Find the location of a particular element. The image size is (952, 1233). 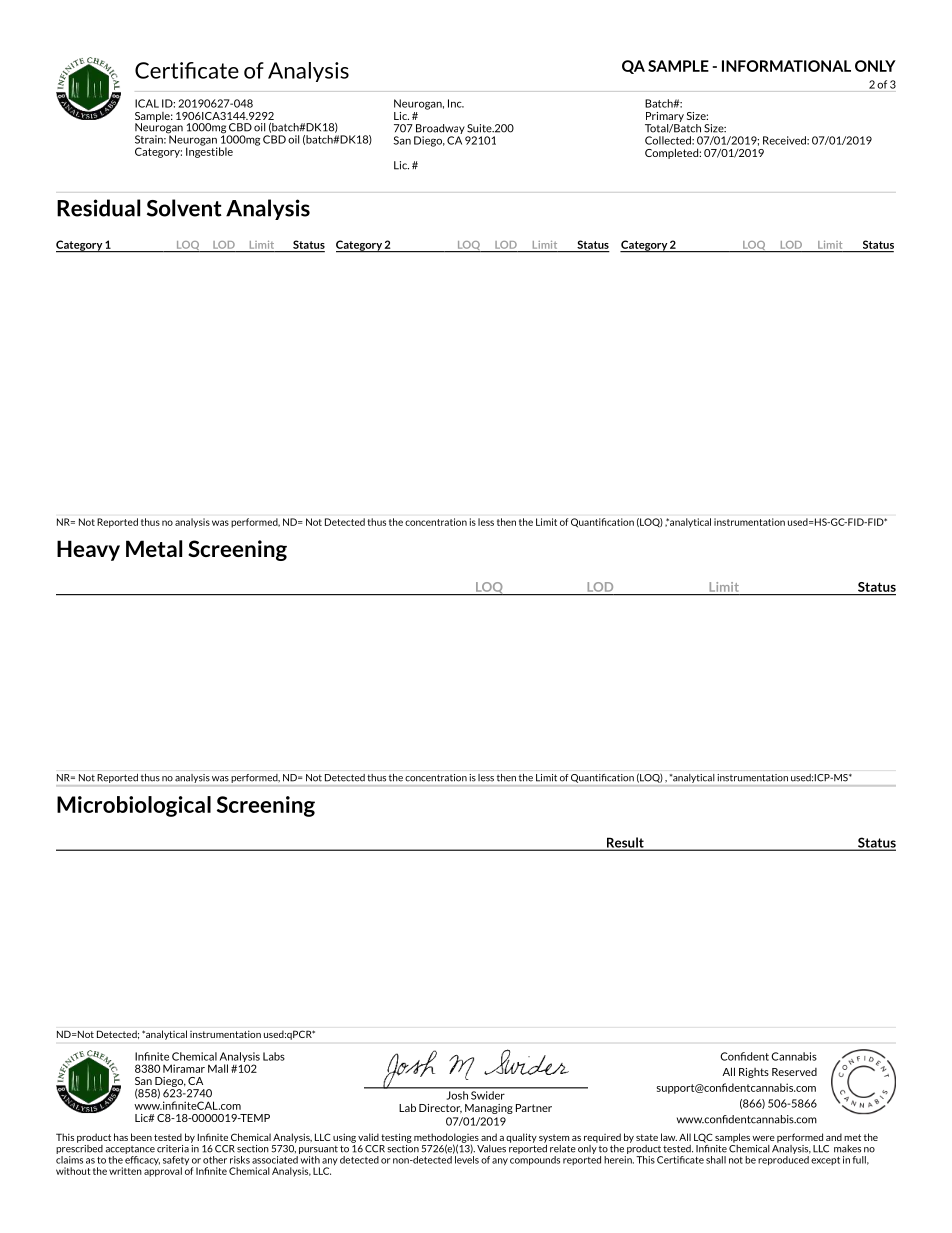

Metal is located at coordinates (154, 548).
